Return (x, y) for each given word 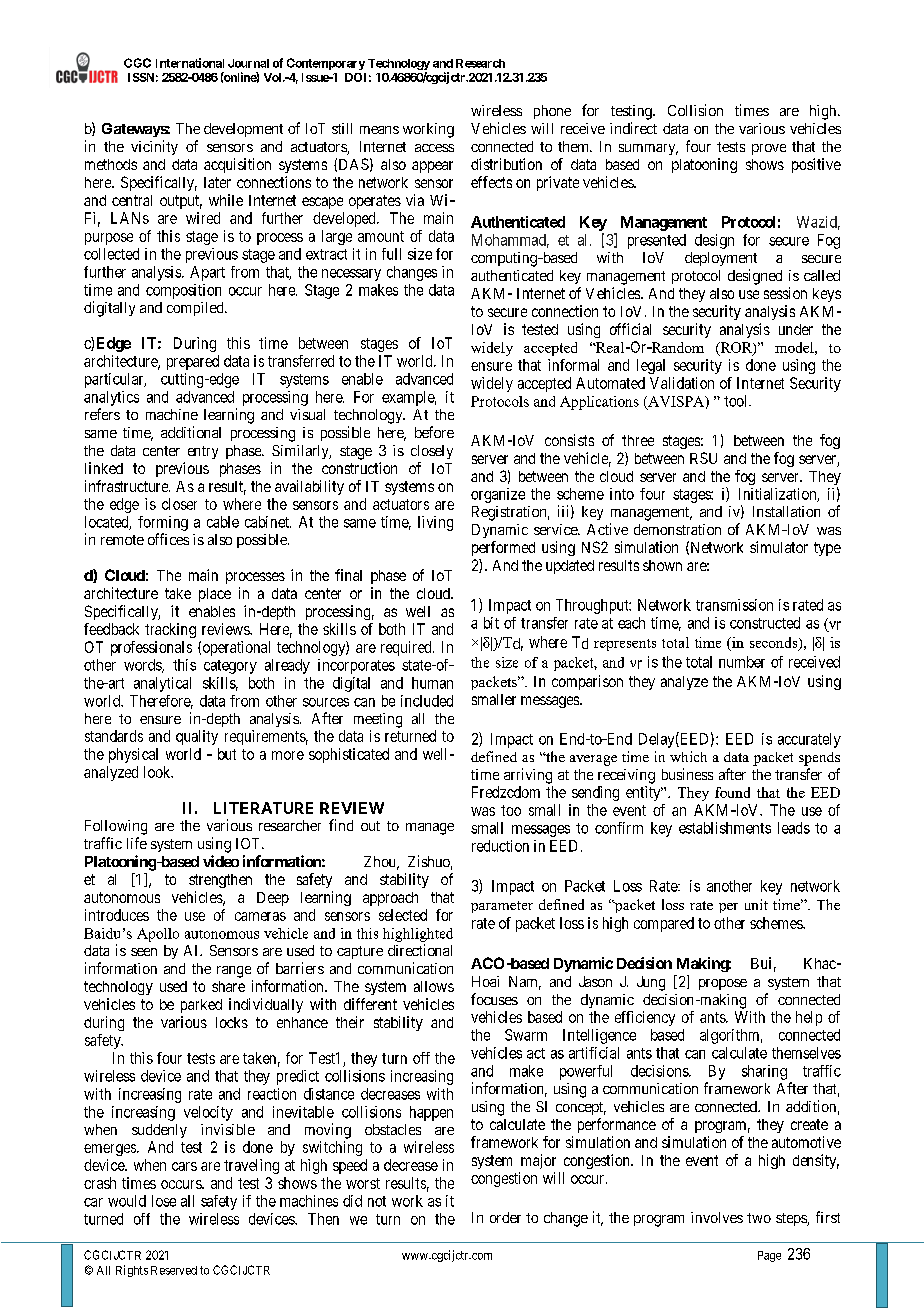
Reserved (174, 1270)
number (742, 662)
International (190, 63)
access (434, 148)
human (432, 683)
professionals (151, 648)
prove (769, 149)
